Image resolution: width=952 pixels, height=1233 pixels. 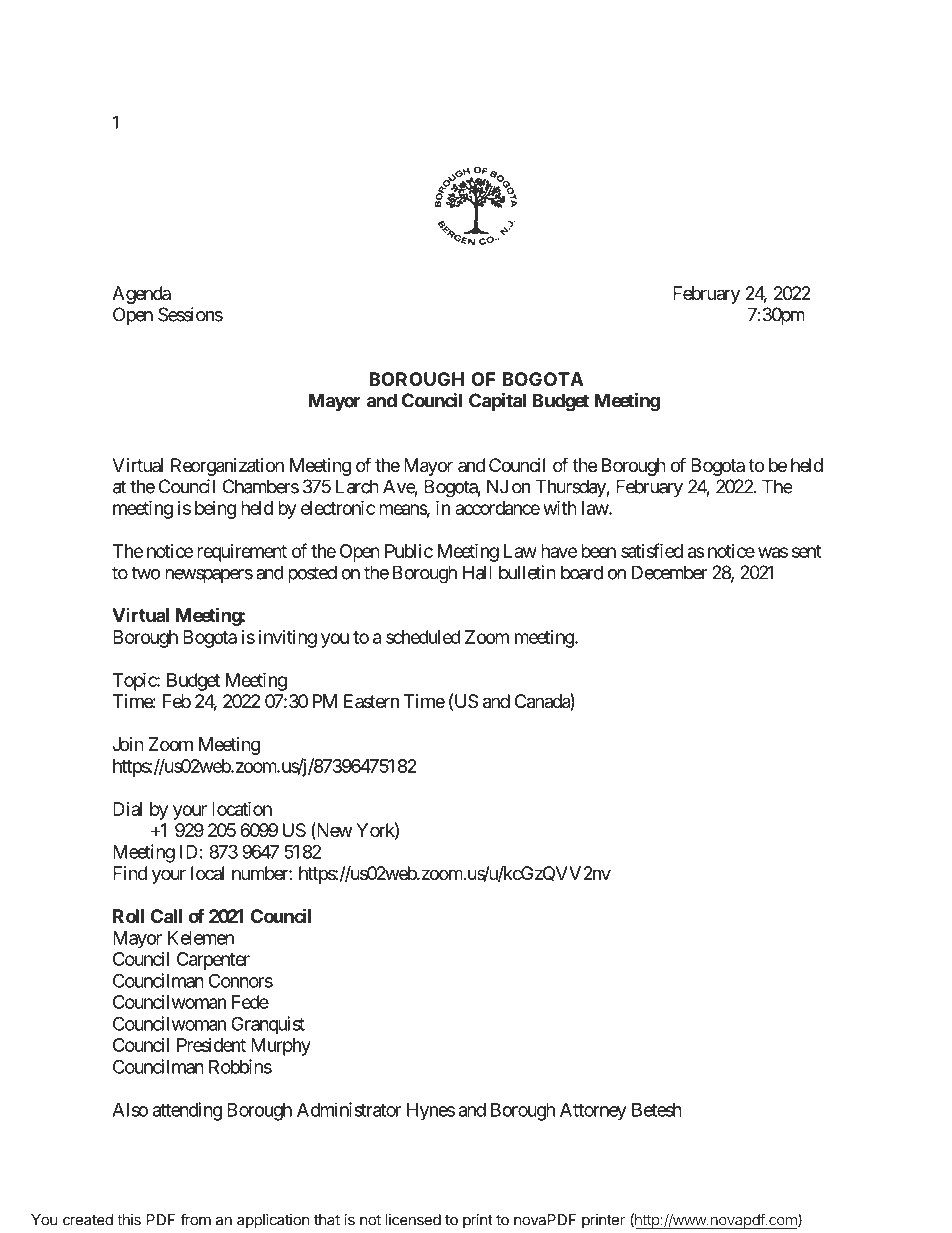 What do you see at coordinates (371, 701) in the screenshot?
I see `Eastern` at bounding box center [371, 701].
